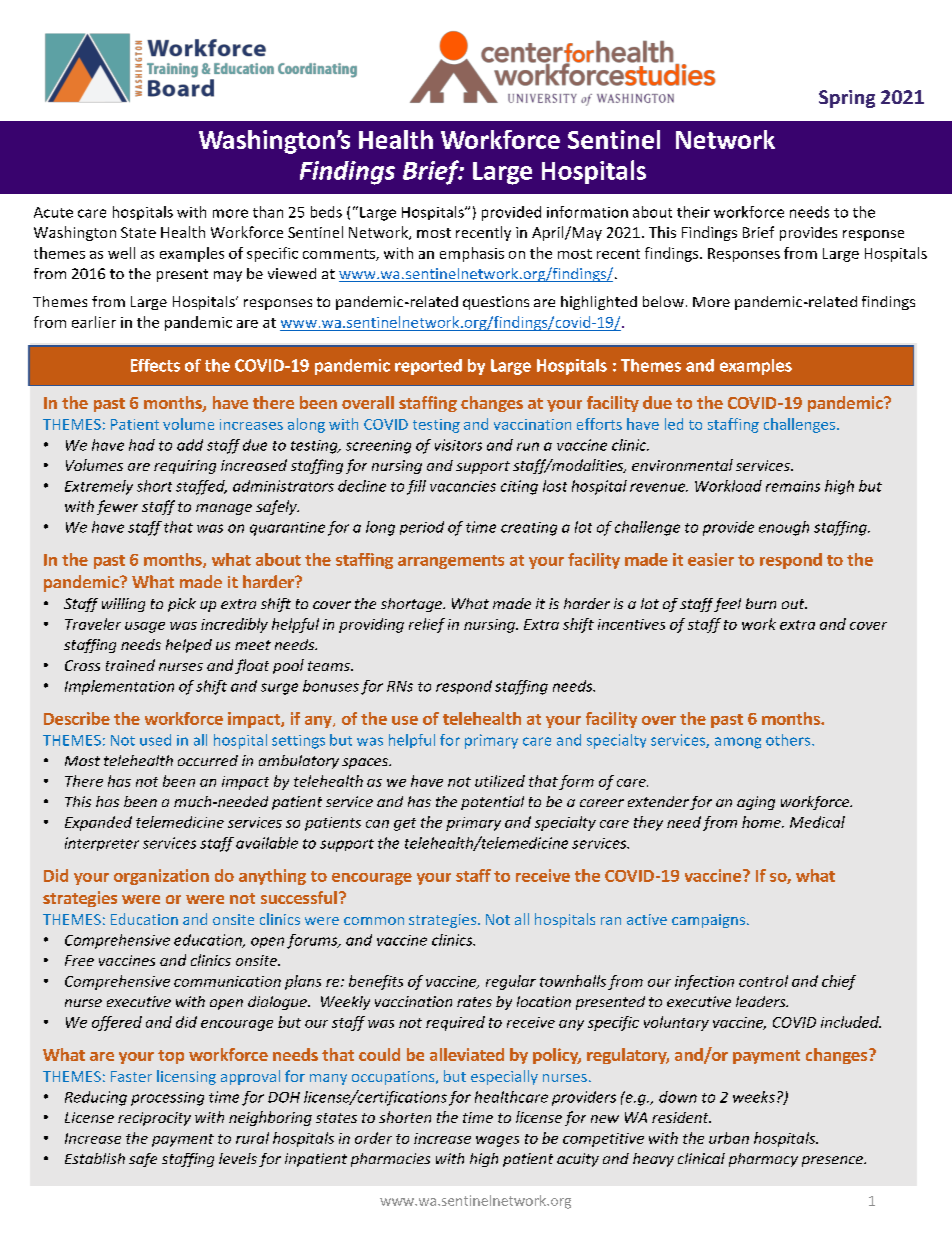  I want to click on below, so click(663, 301).
